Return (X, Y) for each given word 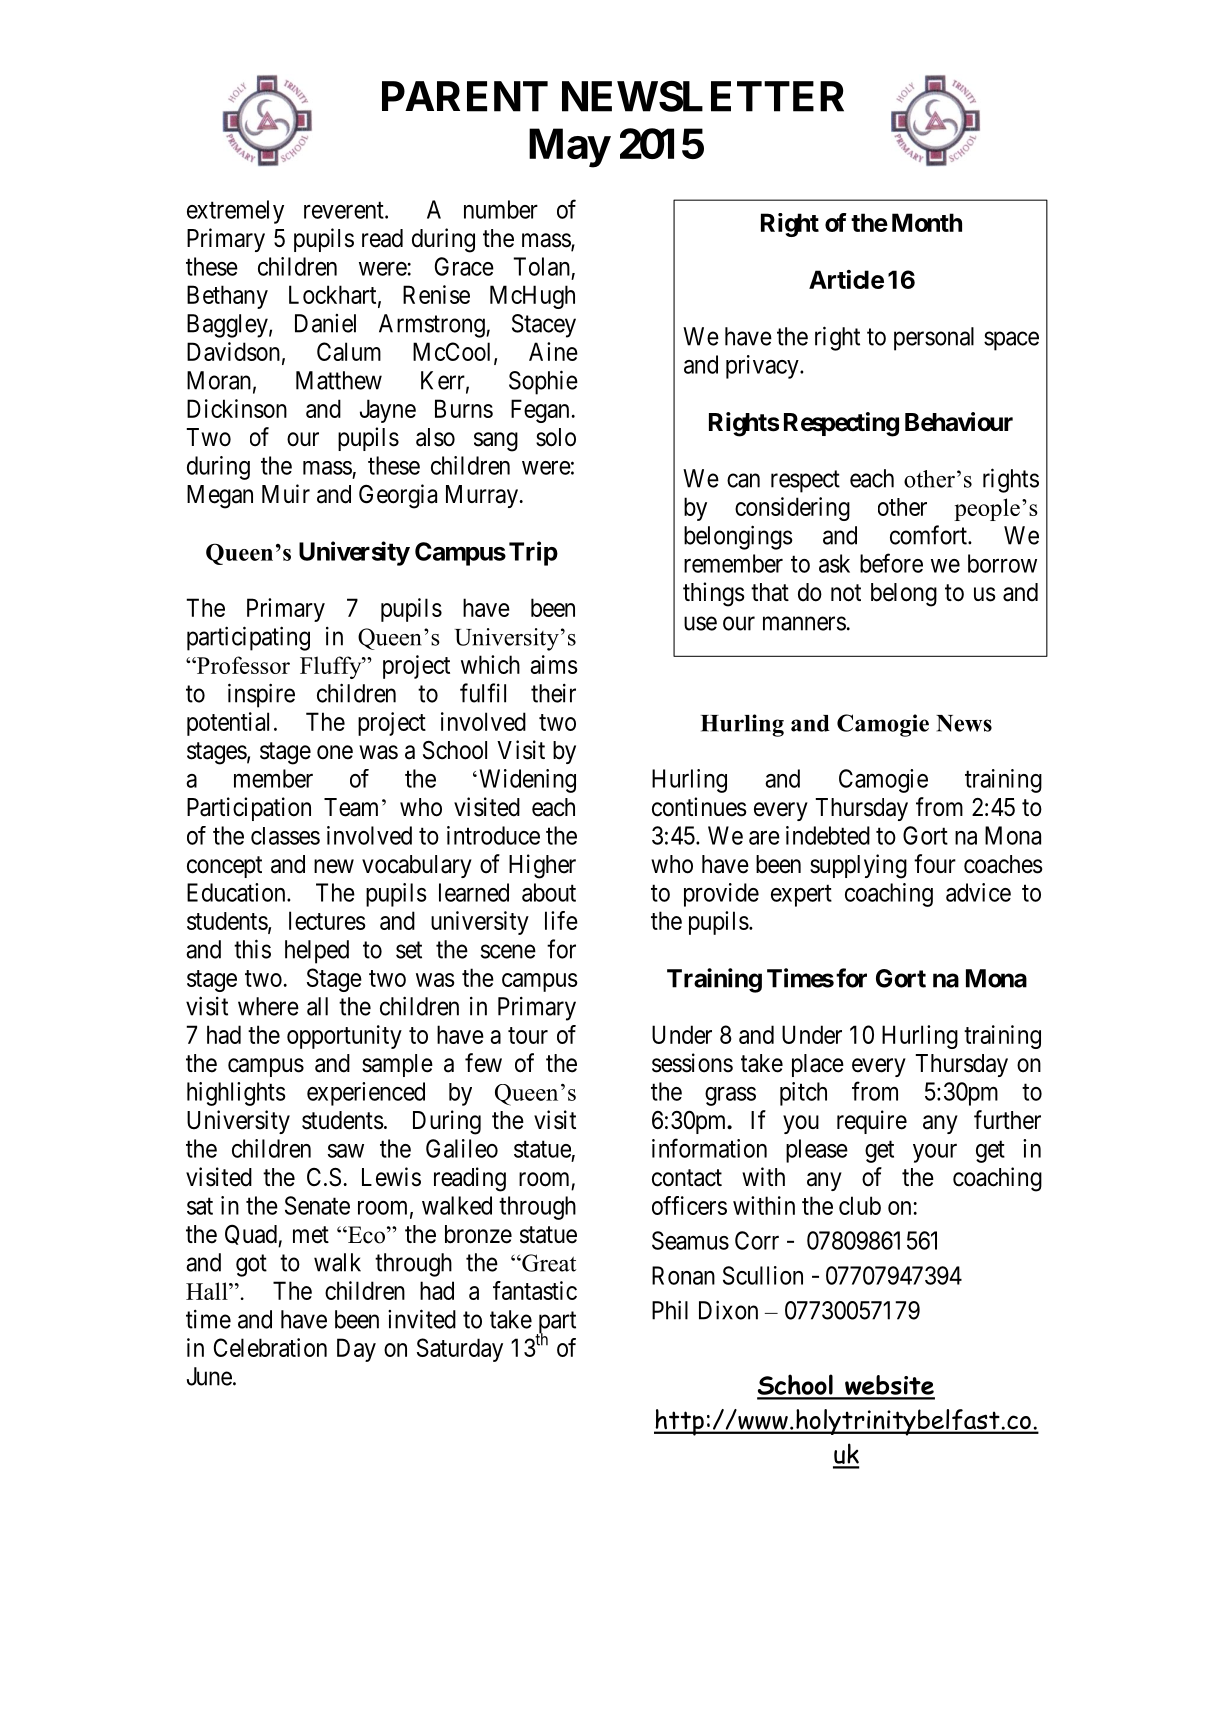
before (891, 563)
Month (927, 222)
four (935, 864)
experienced (366, 1094)
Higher (542, 866)
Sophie (543, 382)
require (872, 1122)
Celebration (270, 1347)
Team (351, 807)
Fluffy (332, 667)
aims (554, 664)
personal (934, 339)
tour (528, 1035)
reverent (345, 210)
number (501, 209)
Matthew (339, 380)
